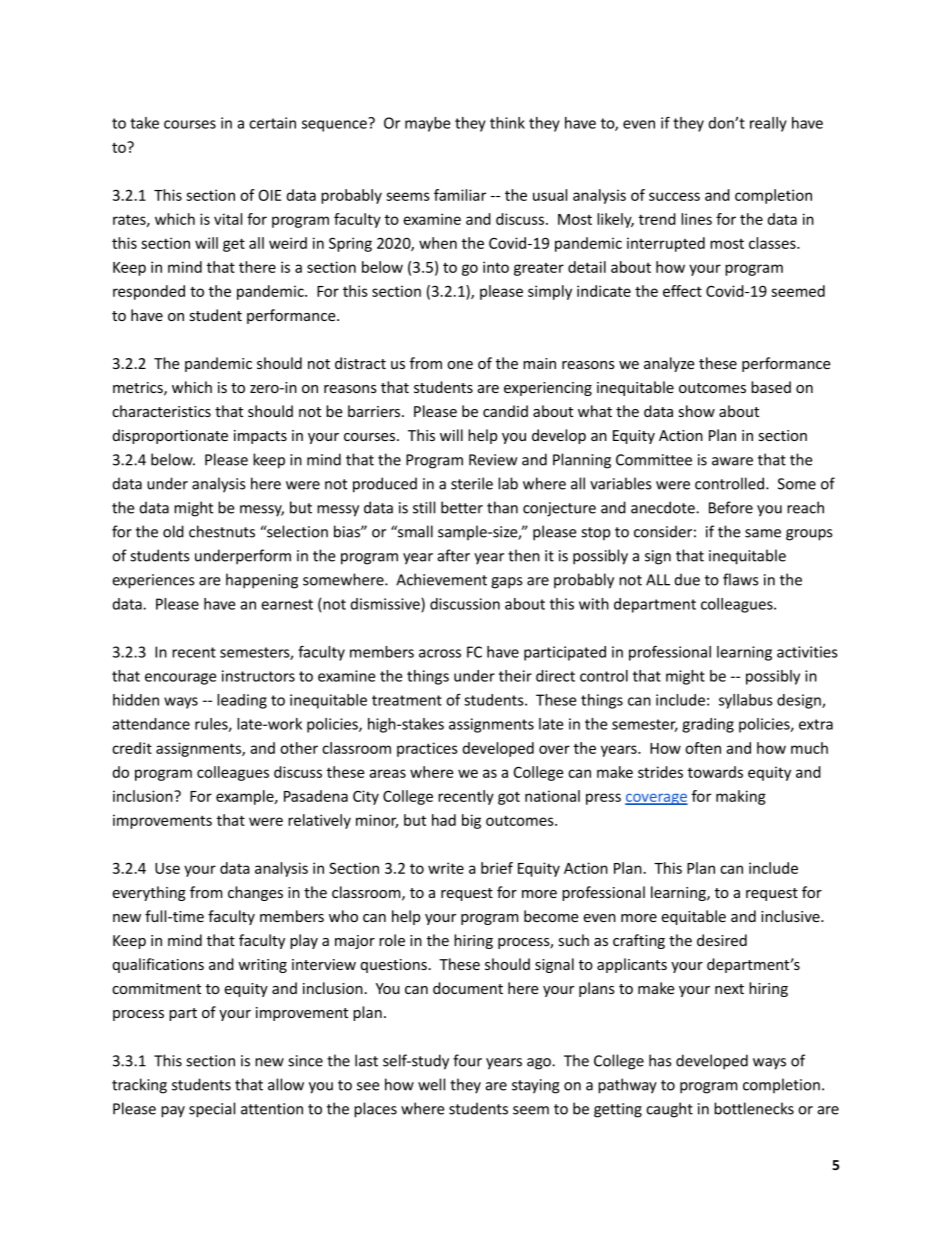  Describe the element at coordinates (731, 507) in the screenshot. I see `Before` at that location.
